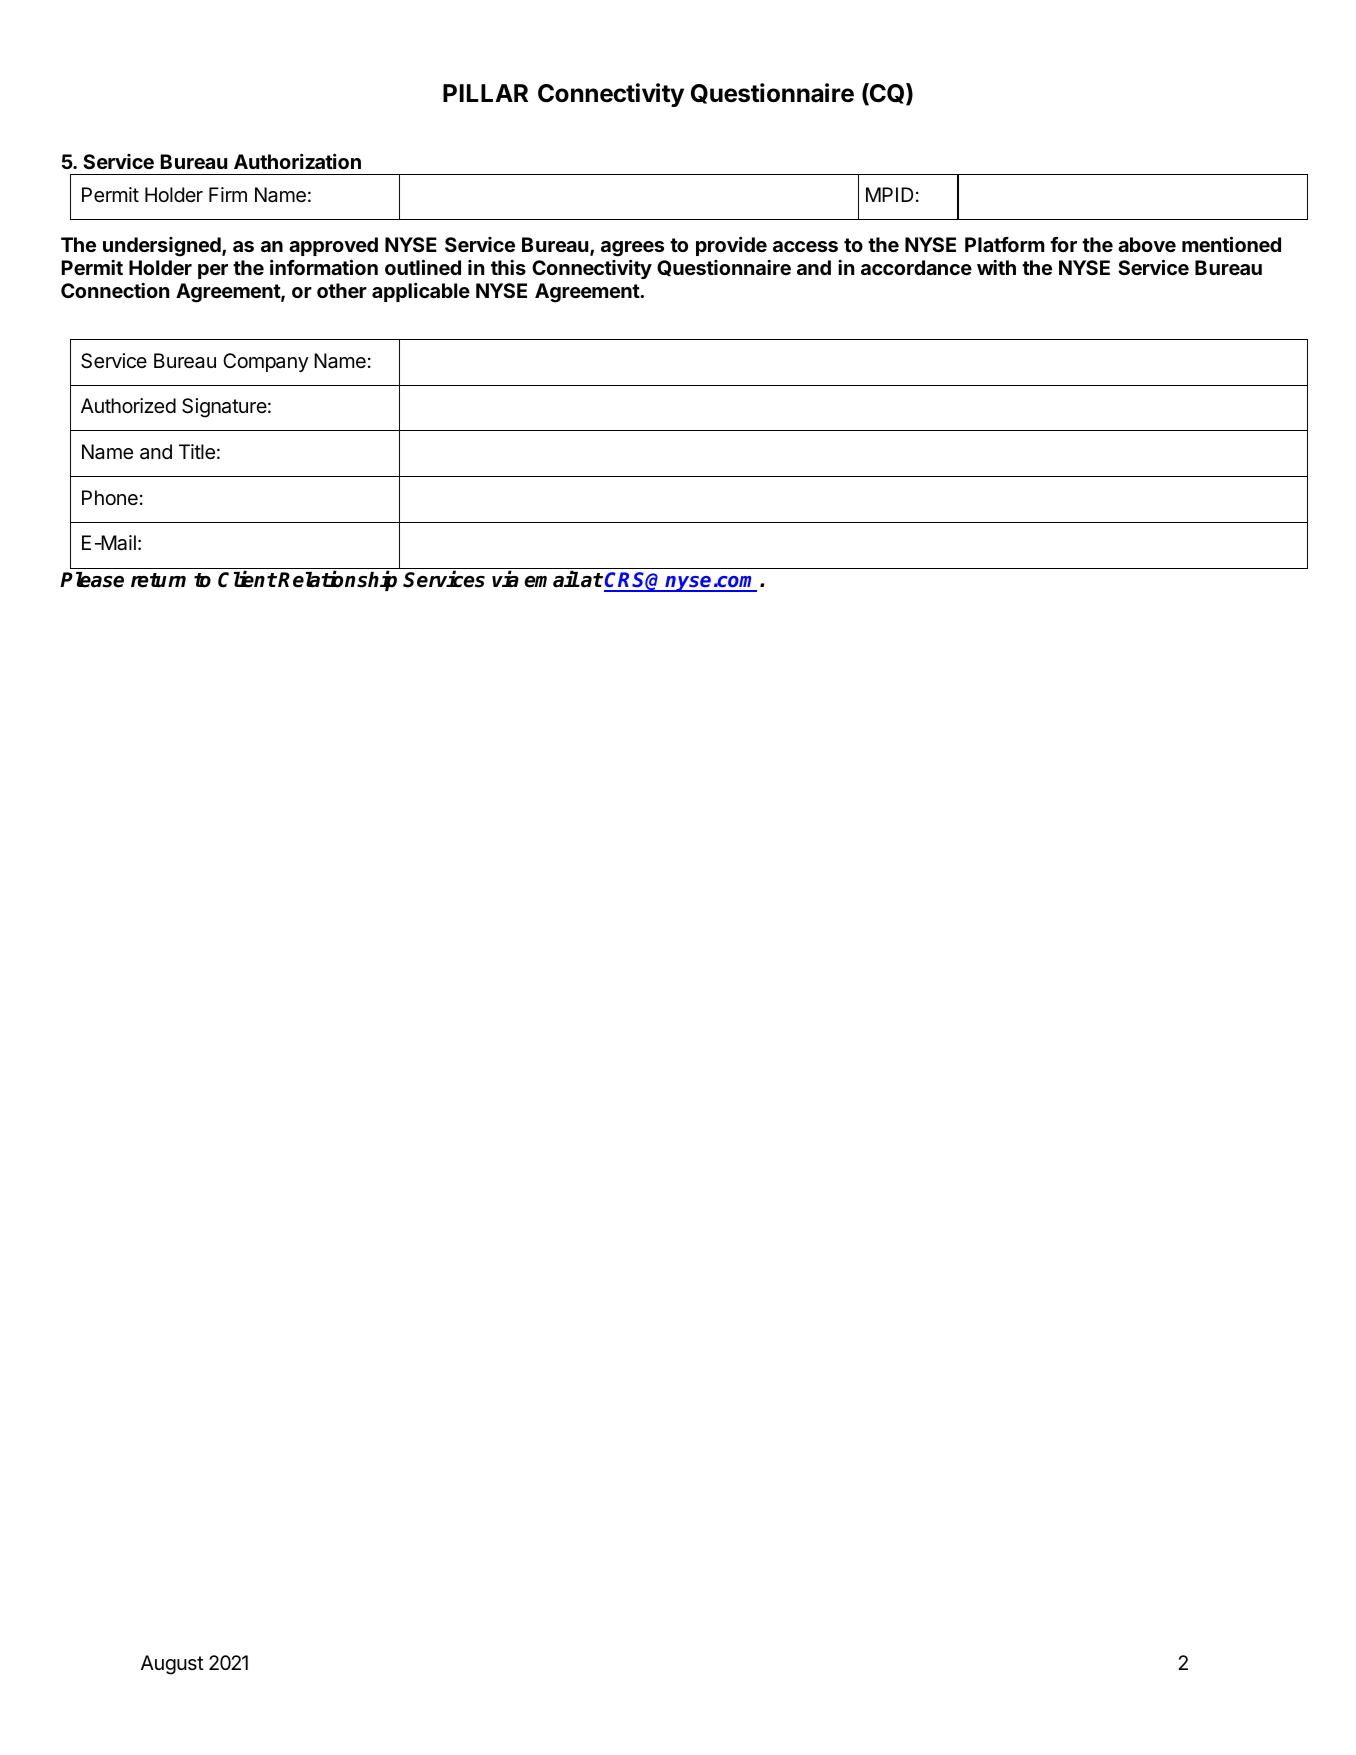 The image size is (1356, 1755). What do you see at coordinates (197, 451) in the page?
I see `Title` at bounding box center [197, 451].
